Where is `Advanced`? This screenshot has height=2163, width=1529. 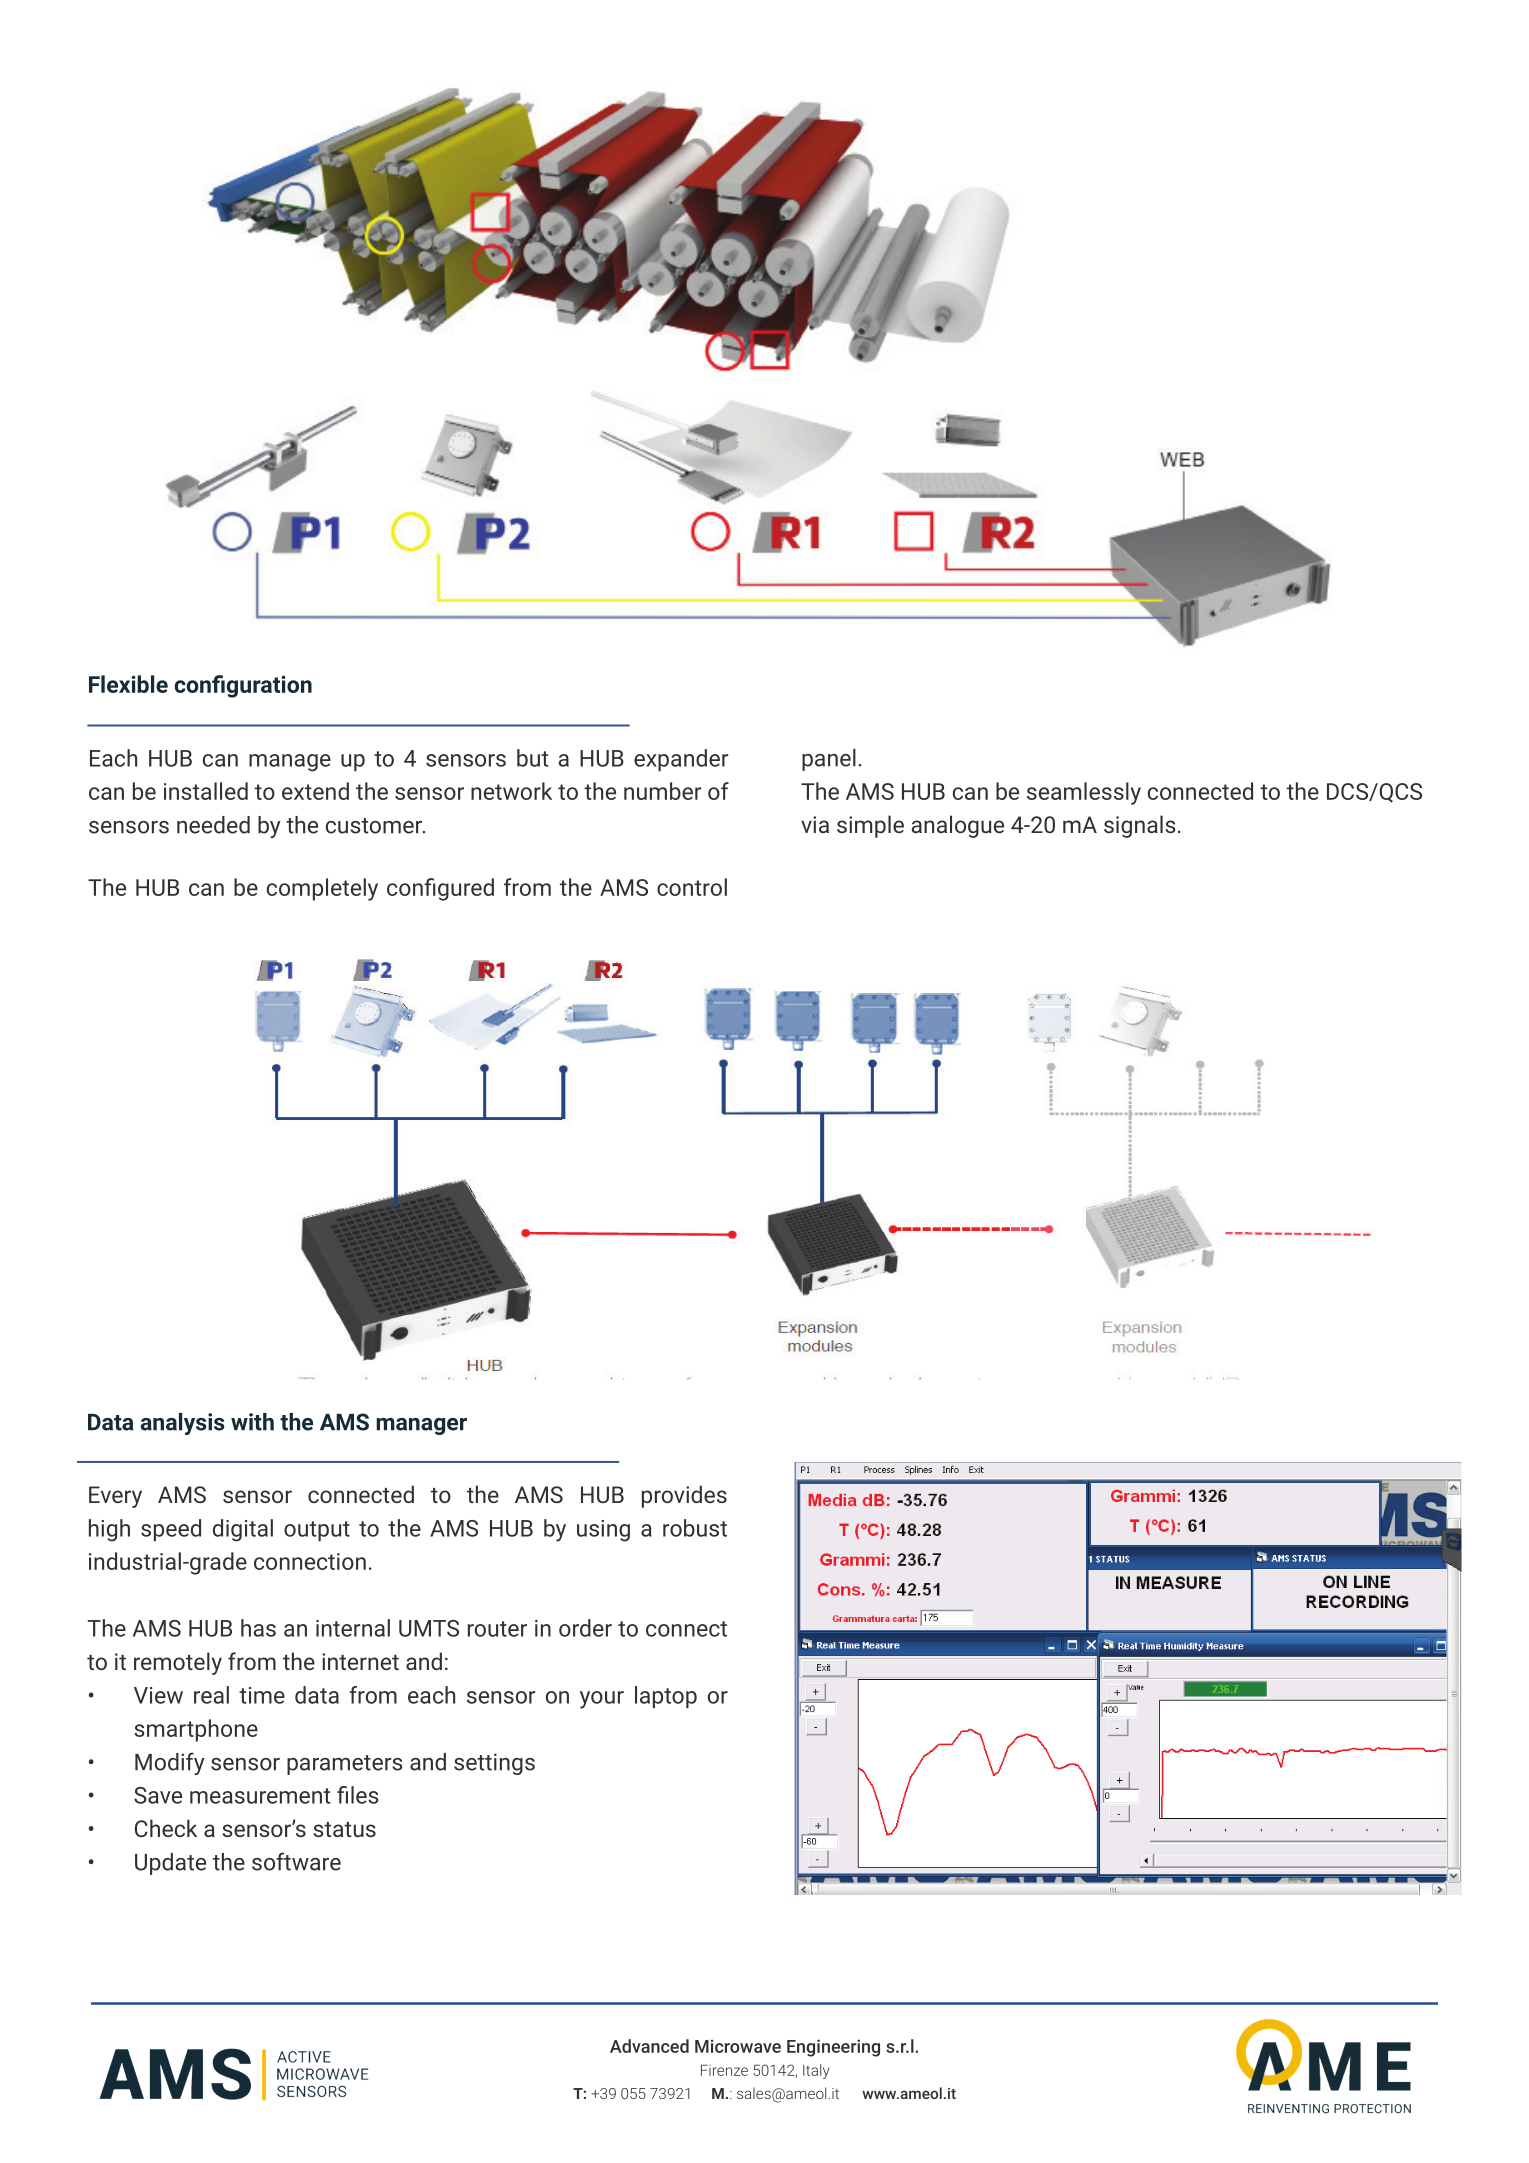 Advanced is located at coordinates (649, 2046).
